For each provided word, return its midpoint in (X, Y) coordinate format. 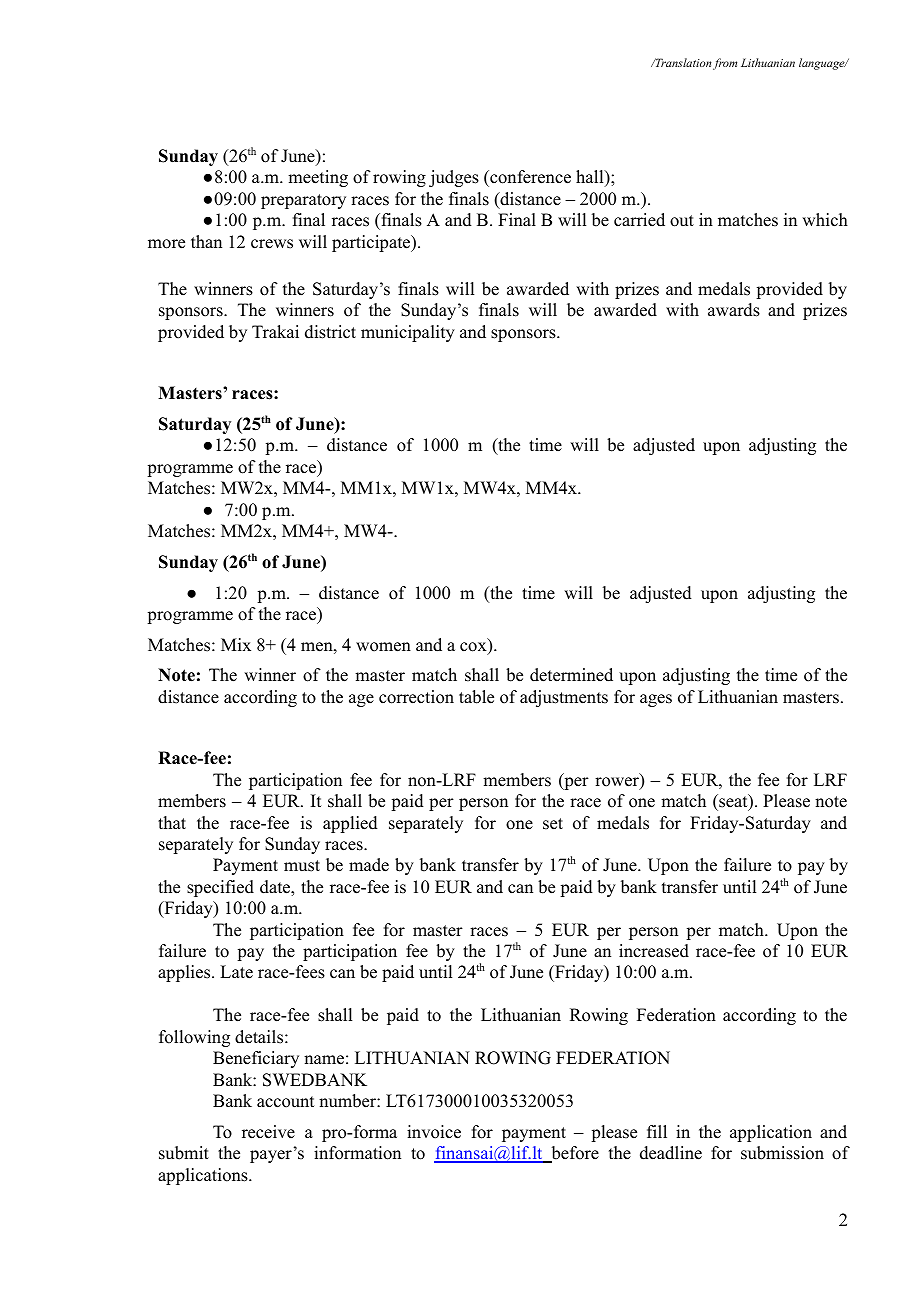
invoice (434, 1132)
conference (529, 178)
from (725, 64)
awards (734, 310)
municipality (408, 333)
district (330, 332)
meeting (318, 178)
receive (268, 1132)
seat (733, 802)
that (172, 822)
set (553, 824)
